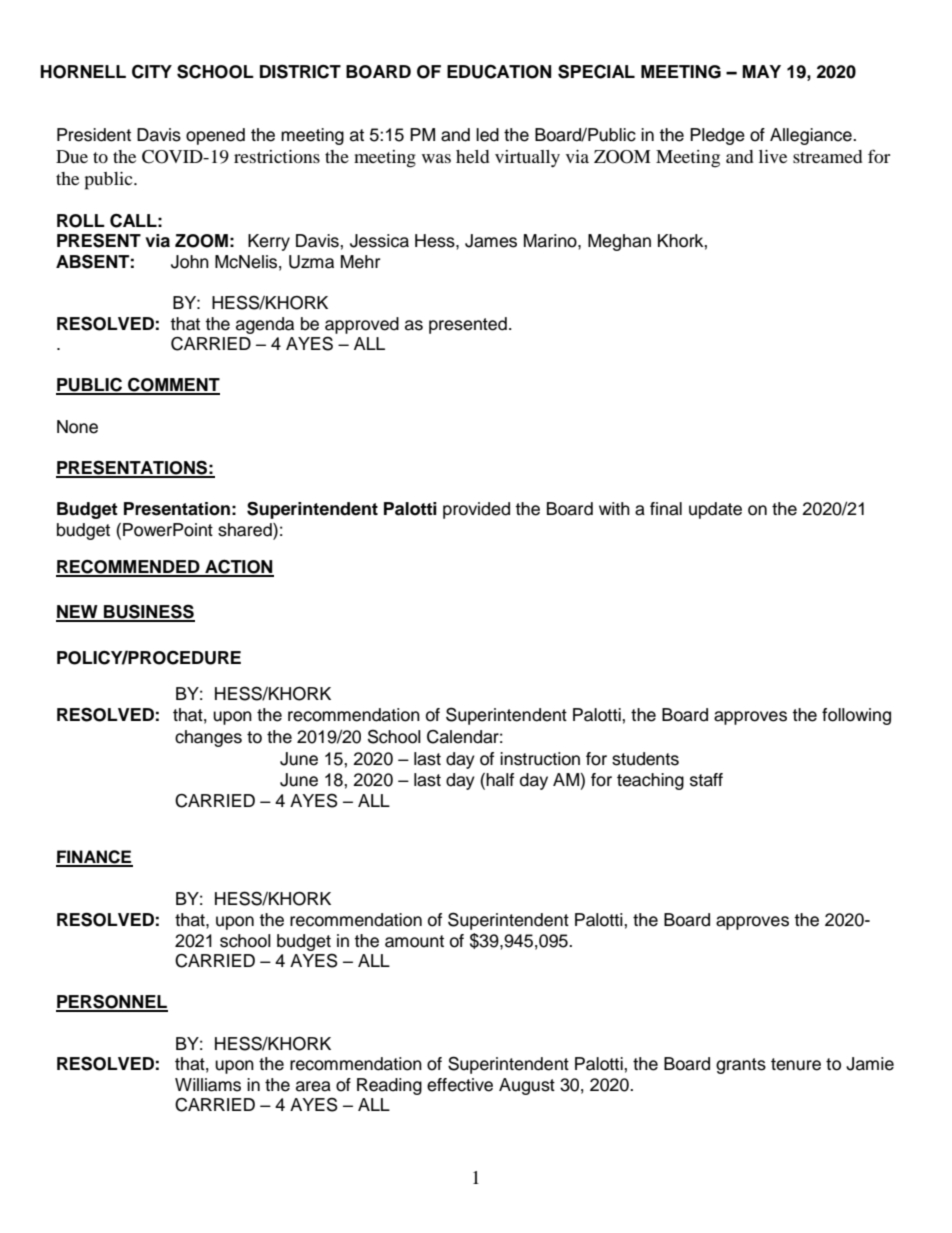  I want to click on update, so click(715, 510).
